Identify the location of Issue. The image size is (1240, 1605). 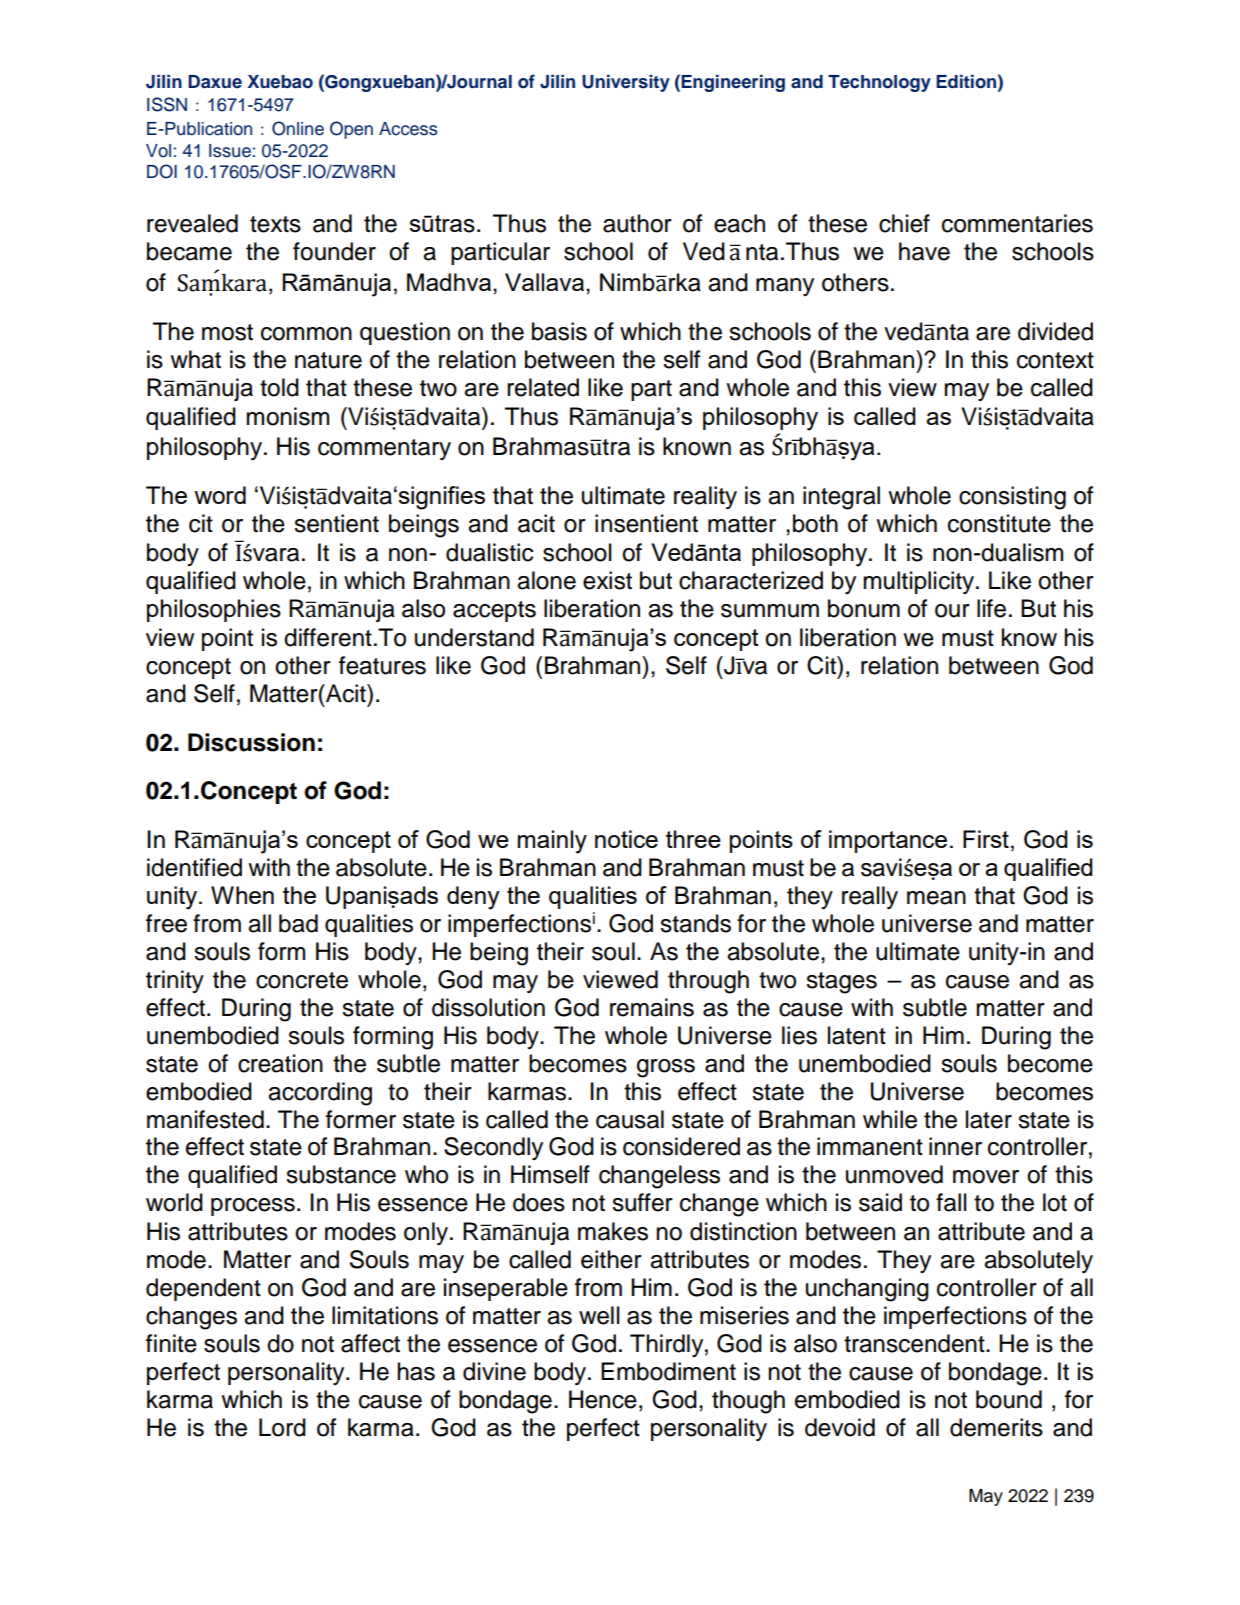
(230, 151).
